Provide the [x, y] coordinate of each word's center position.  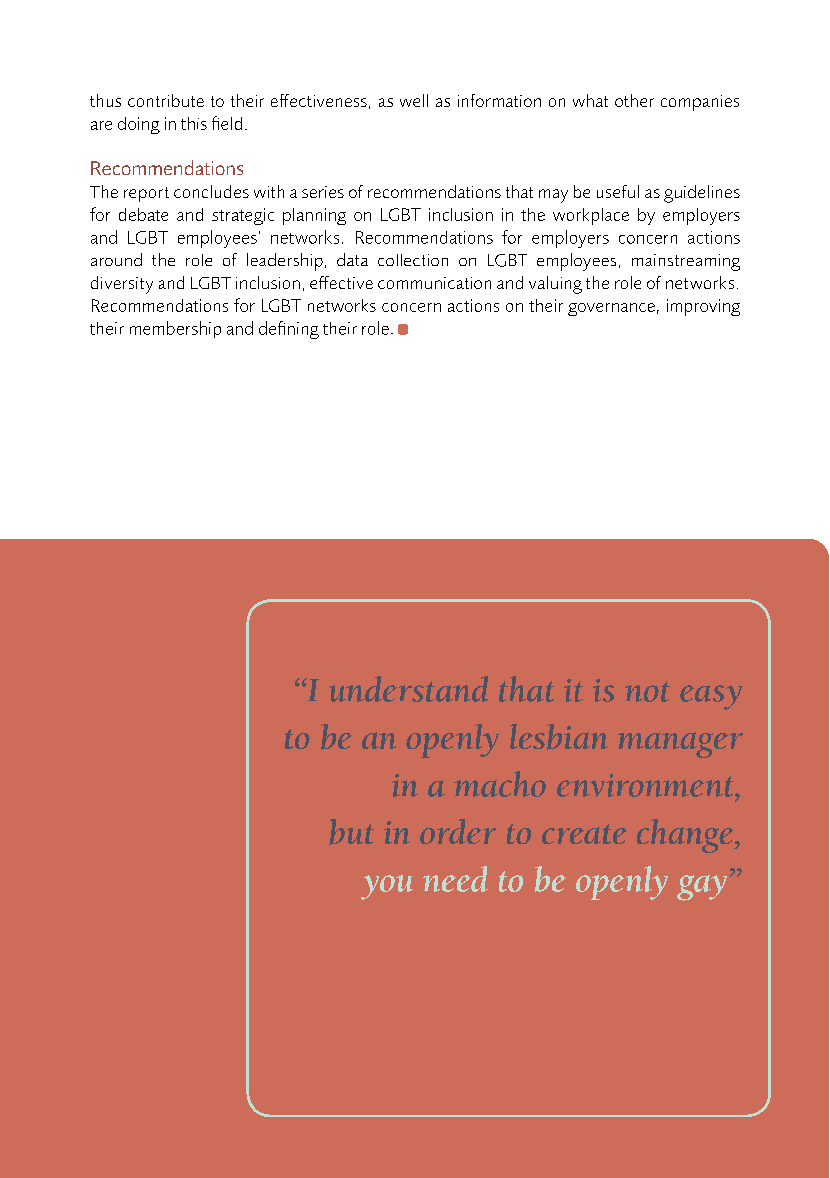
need [455, 879]
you [387, 887]
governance [611, 309]
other [634, 100]
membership [175, 329]
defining [289, 330]
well [414, 100]
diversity [122, 285]
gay [702, 888]
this [194, 123]
